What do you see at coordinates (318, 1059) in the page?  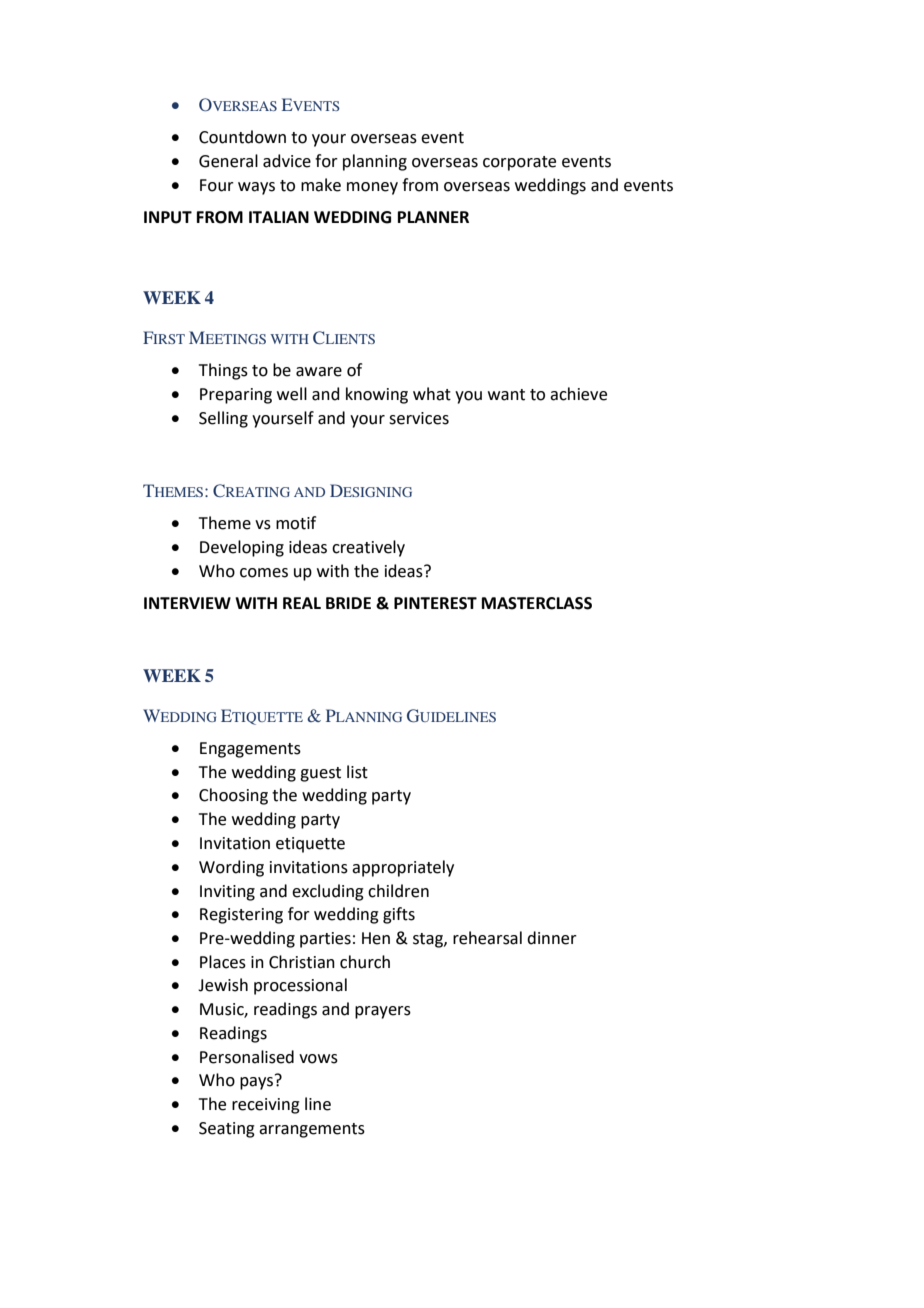 I see `vows` at bounding box center [318, 1059].
